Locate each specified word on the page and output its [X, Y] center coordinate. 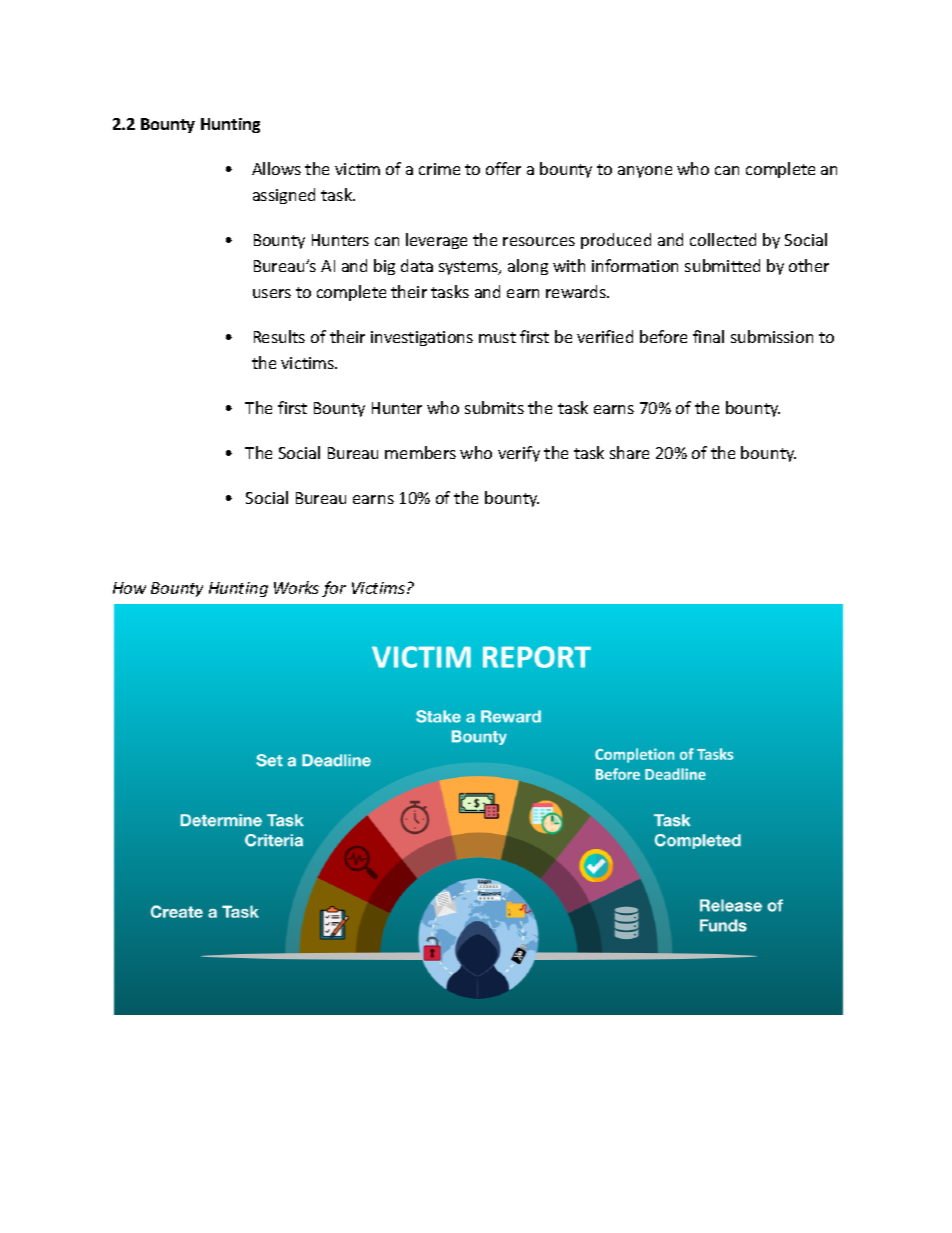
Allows [276, 168]
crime [439, 169]
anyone [645, 172]
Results [279, 336]
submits [494, 407]
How [129, 588]
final [708, 336]
